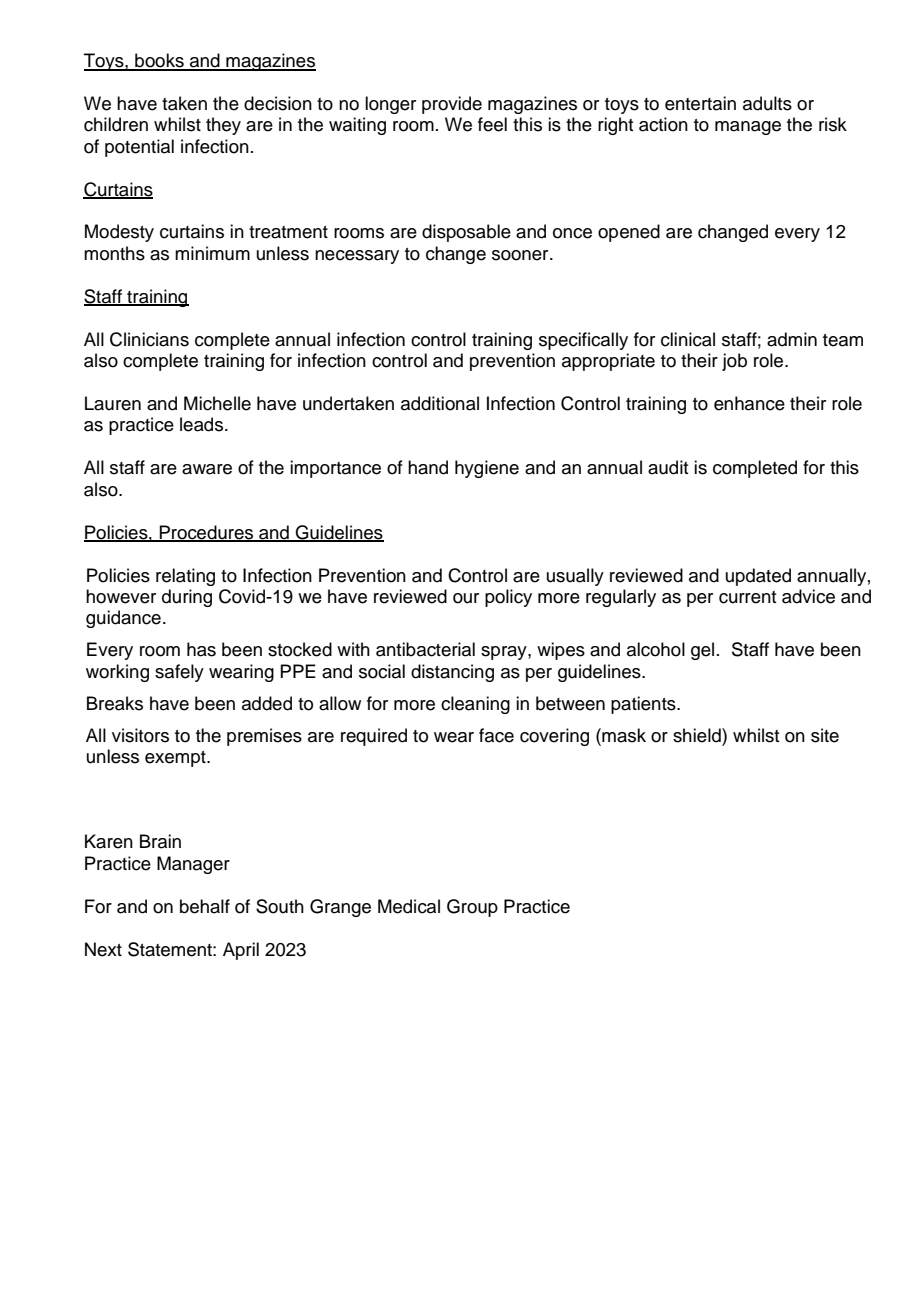  What do you see at coordinates (440, 403) in the page?
I see `additional` at bounding box center [440, 403].
